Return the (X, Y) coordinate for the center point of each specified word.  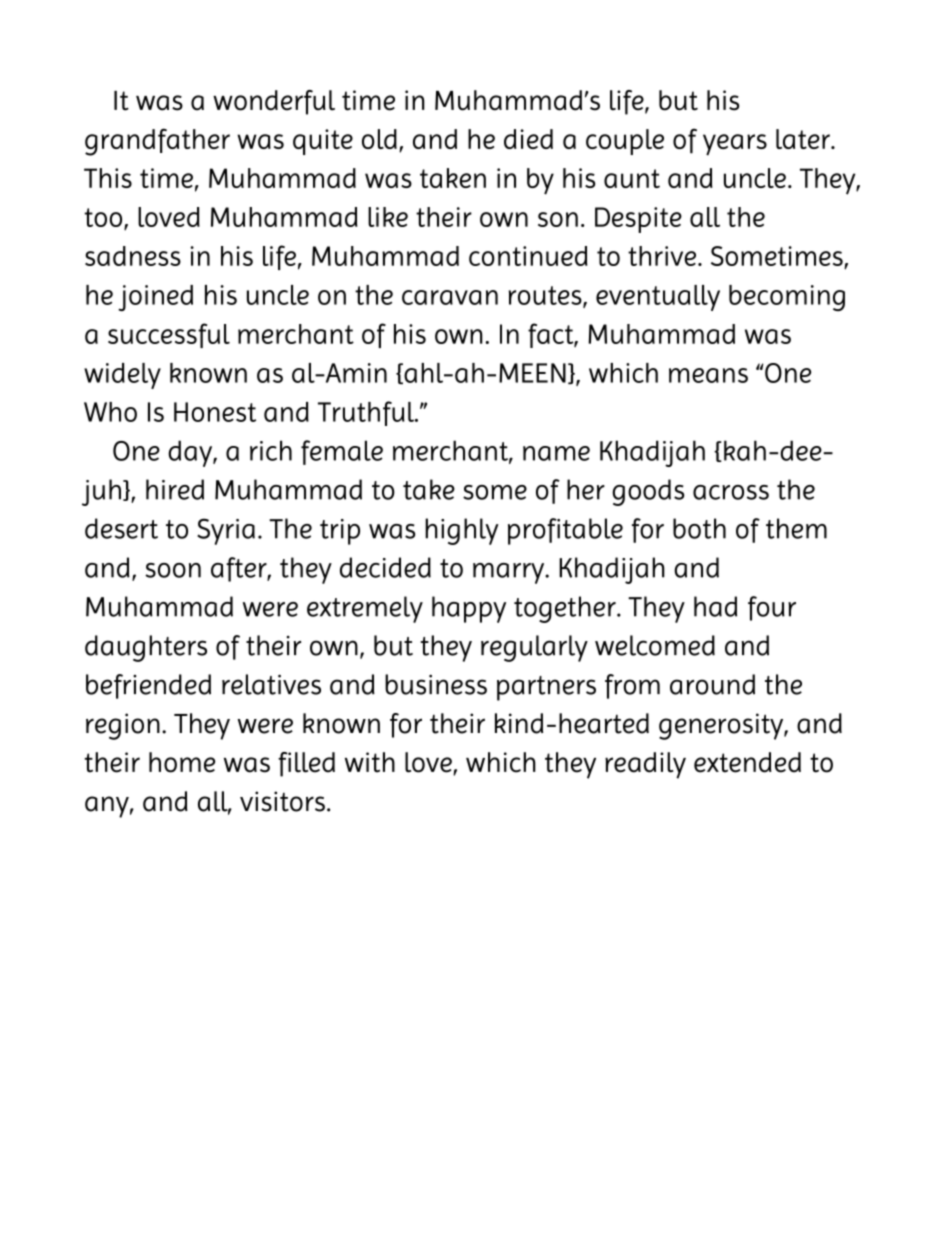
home (182, 762)
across (731, 492)
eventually (658, 298)
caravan (450, 297)
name (556, 453)
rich (271, 450)
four (772, 608)
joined (155, 298)
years (735, 144)
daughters (146, 648)
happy (469, 609)
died (528, 139)
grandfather (157, 142)
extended (747, 762)
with (370, 762)
